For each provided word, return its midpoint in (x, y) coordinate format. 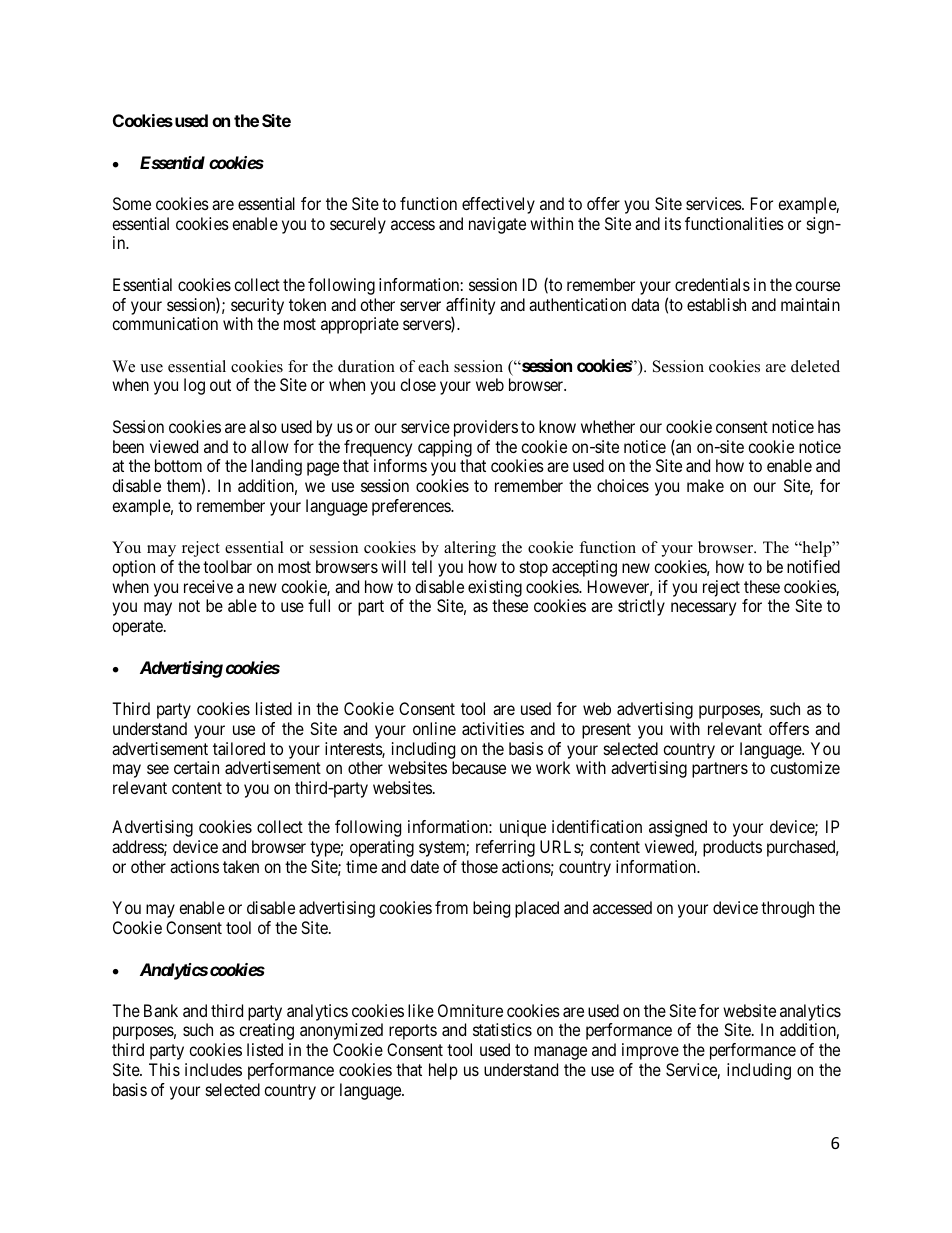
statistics (502, 1029)
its (673, 223)
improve (650, 1051)
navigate (497, 225)
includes (213, 1069)
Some (132, 203)
